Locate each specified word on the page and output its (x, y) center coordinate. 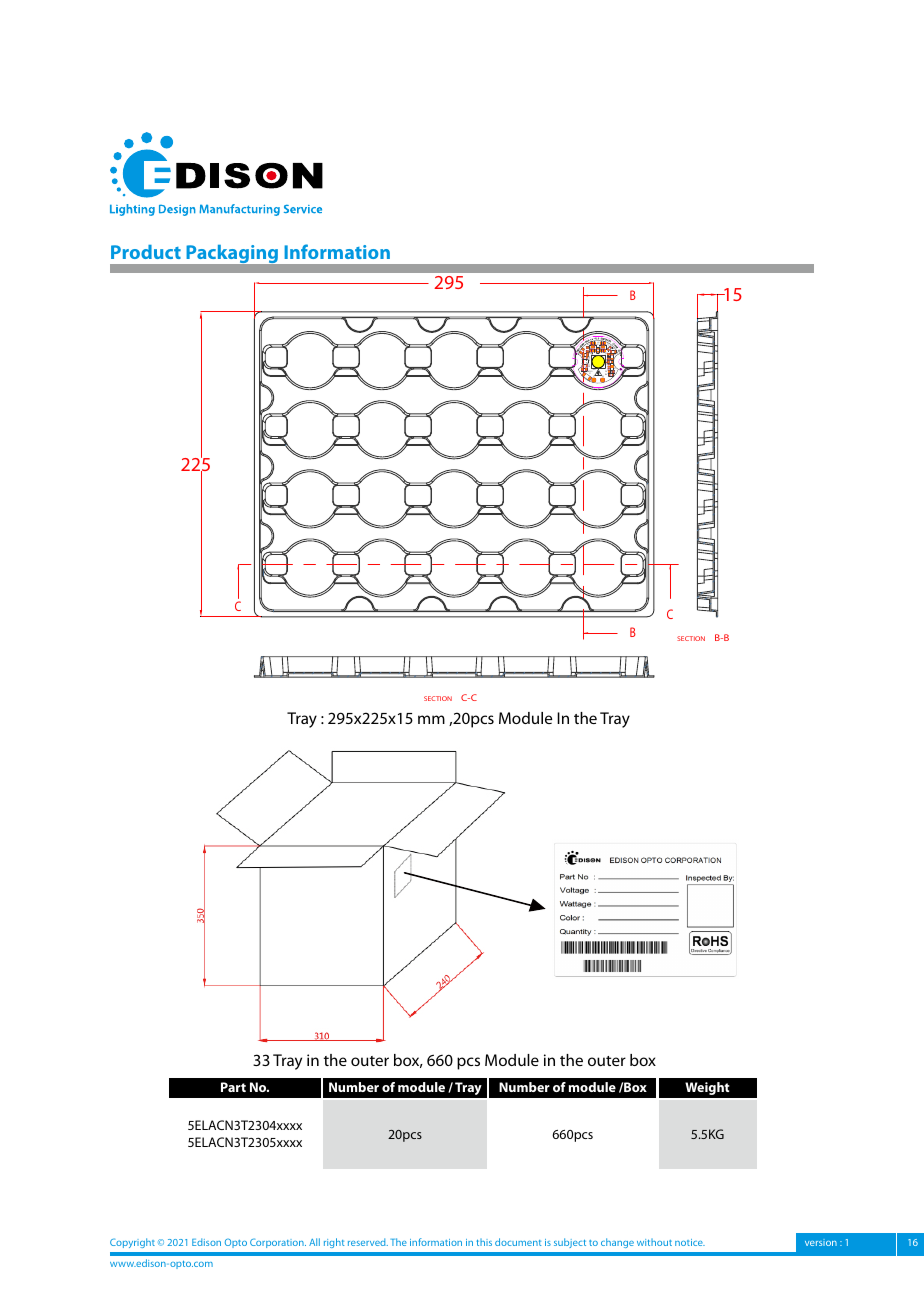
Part (233, 1087)
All (314, 1242)
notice (690, 1242)
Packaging (232, 254)
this (484, 1242)
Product (146, 252)
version (821, 1242)
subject (570, 1243)
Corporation (278, 1243)
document (518, 1242)
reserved (368, 1242)
